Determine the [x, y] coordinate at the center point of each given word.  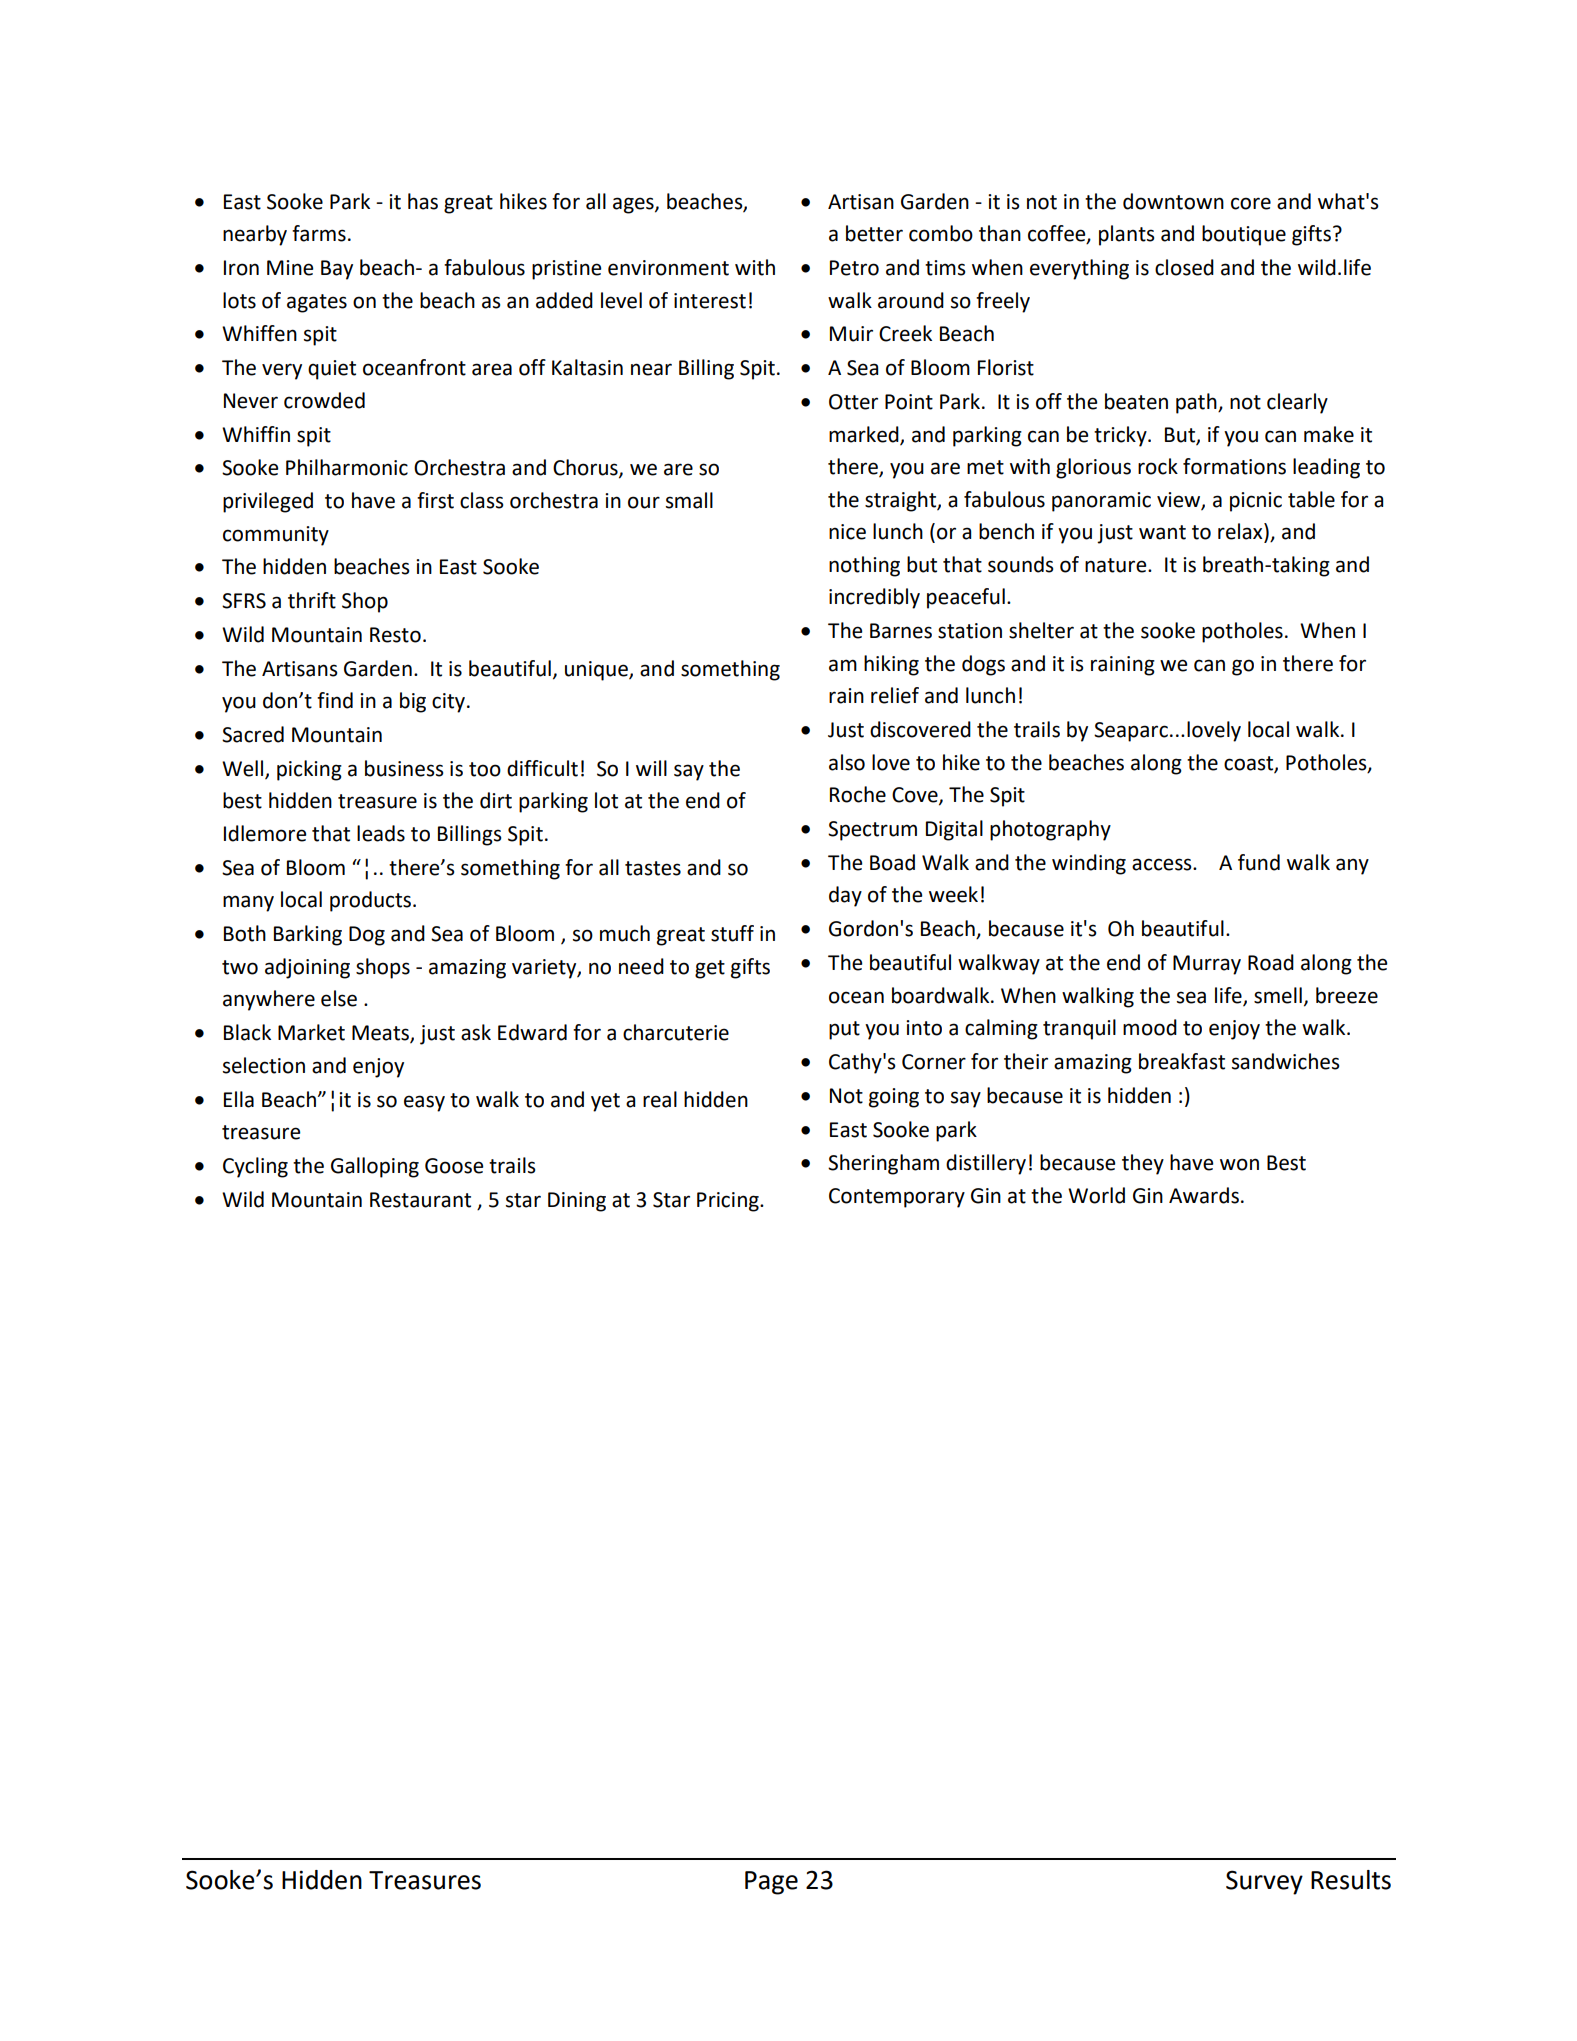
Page [771, 1883]
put [844, 1030]
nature [1117, 565]
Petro [854, 268]
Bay [337, 270]
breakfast [1182, 1061]
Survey [1264, 1882]
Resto [395, 635]
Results [1351, 1880]
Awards [1204, 1195]
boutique [1244, 235]
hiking [891, 665]
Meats [381, 1034]
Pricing [729, 1202]
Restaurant [420, 1200]
